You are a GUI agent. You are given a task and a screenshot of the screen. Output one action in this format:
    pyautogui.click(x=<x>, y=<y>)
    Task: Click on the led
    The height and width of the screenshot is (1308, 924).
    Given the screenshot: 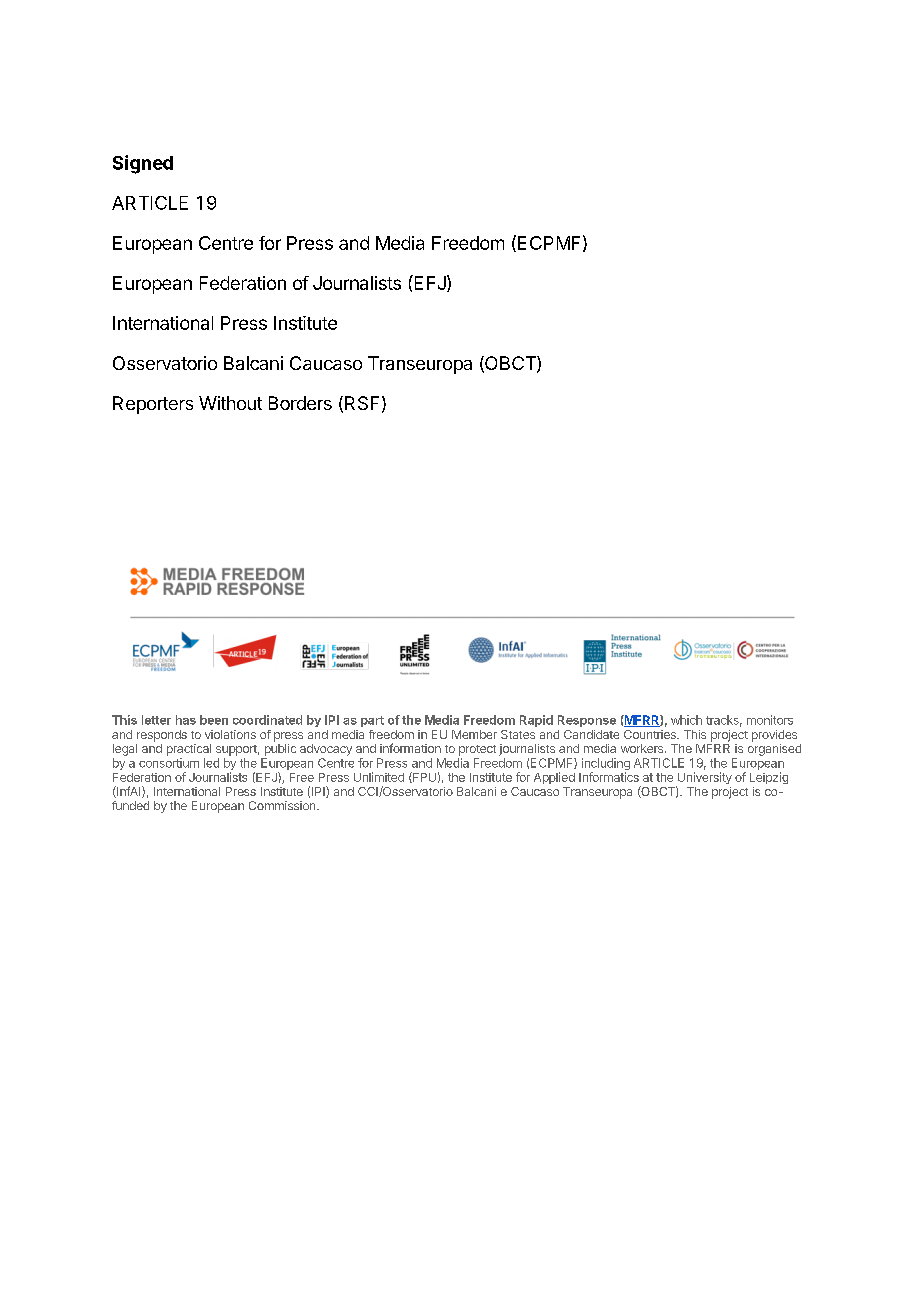 What is the action you would take?
    pyautogui.click(x=211, y=763)
